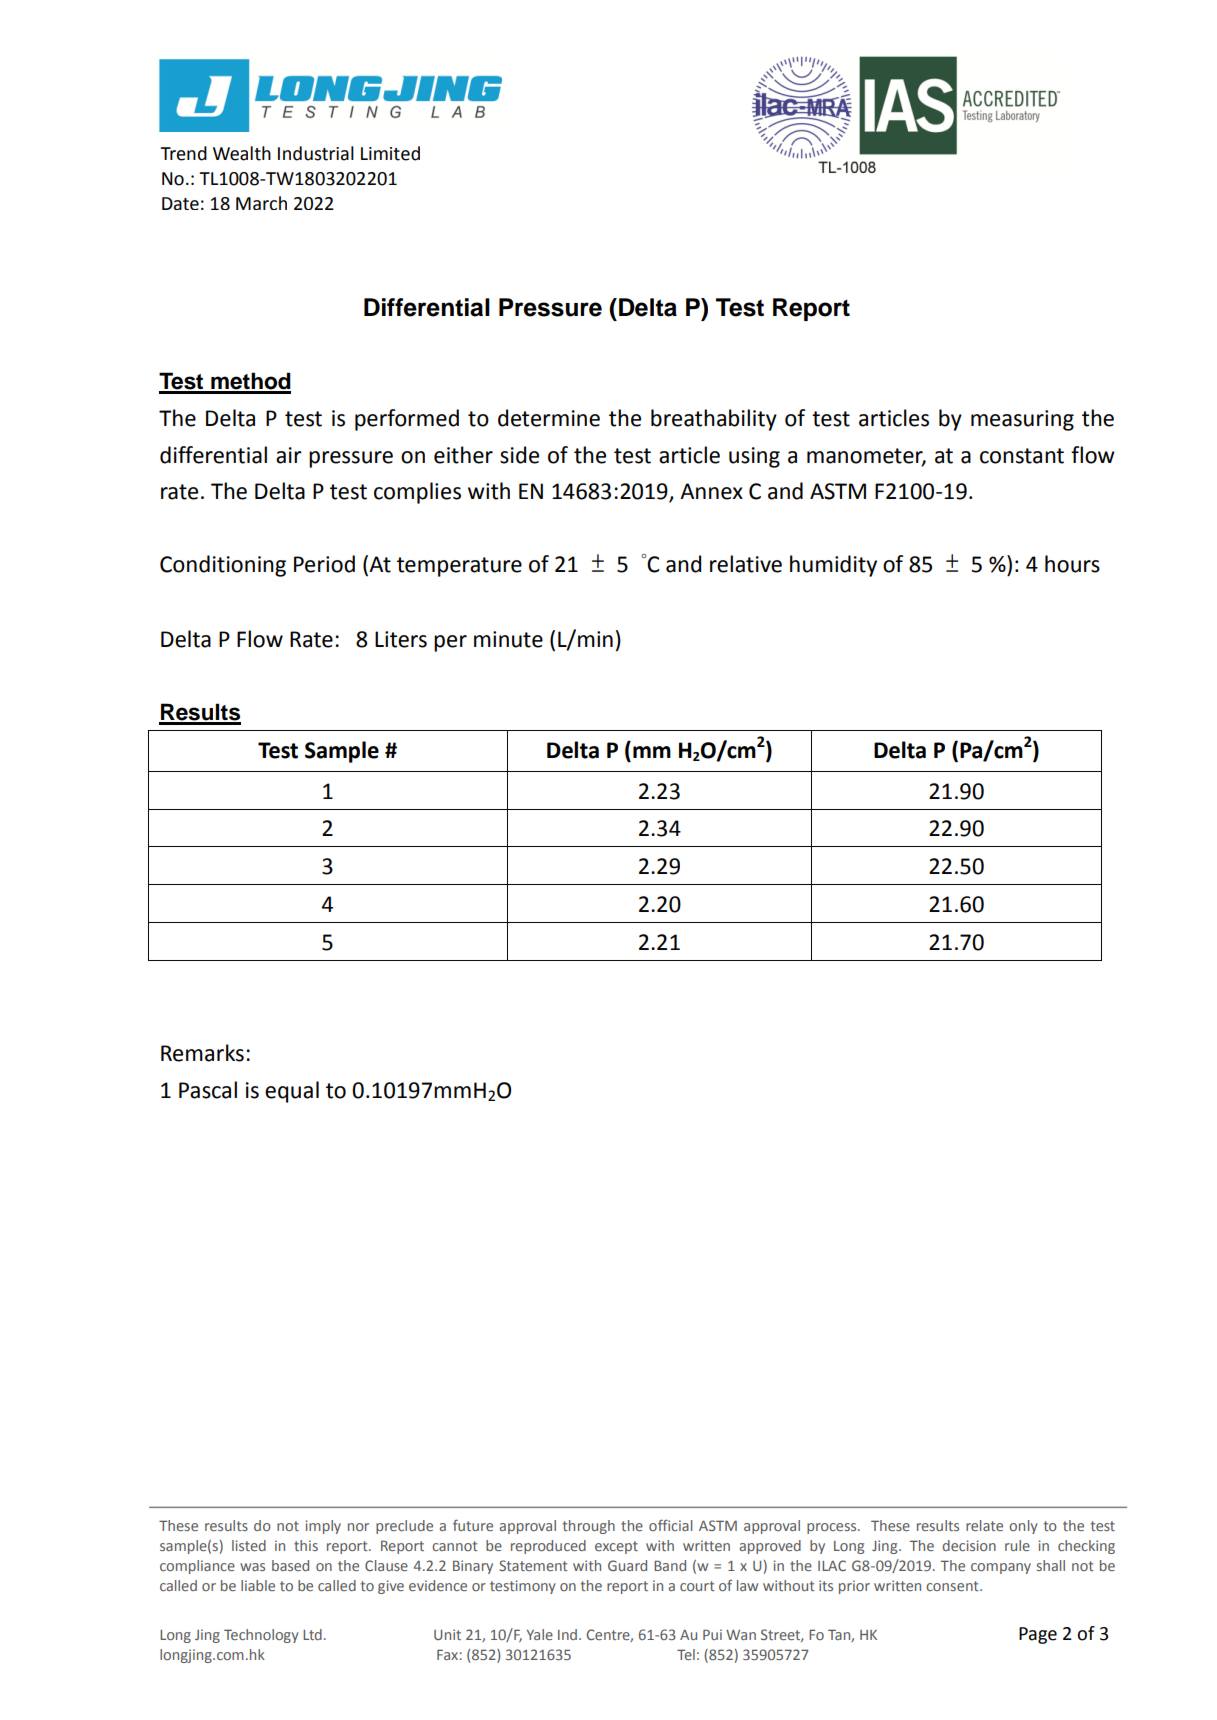 This image has height=1720, width=1217. What do you see at coordinates (312, 1634) in the image?
I see `Ltd` at bounding box center [312, 1634].
